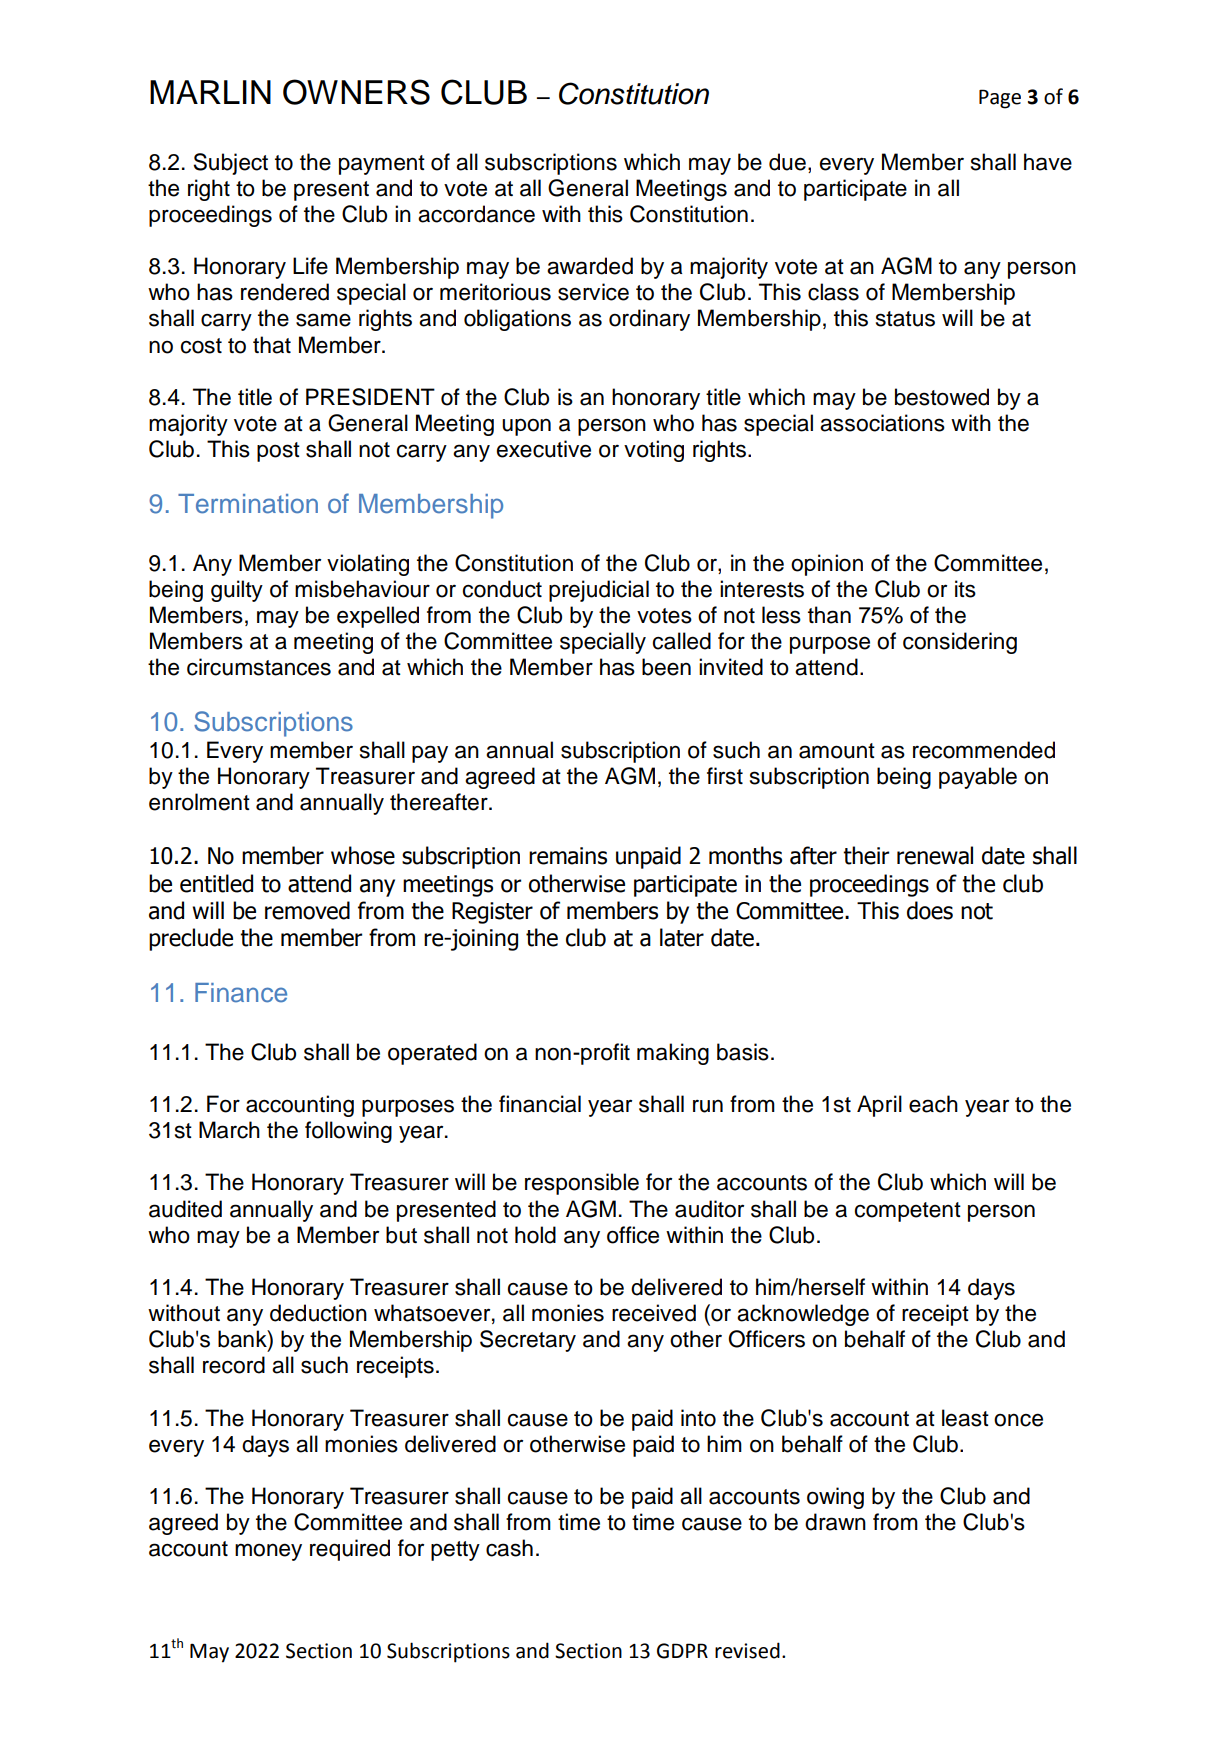 This screenshot has width=1228, height=1737. I want to click on Page, so click(1000, 99).
